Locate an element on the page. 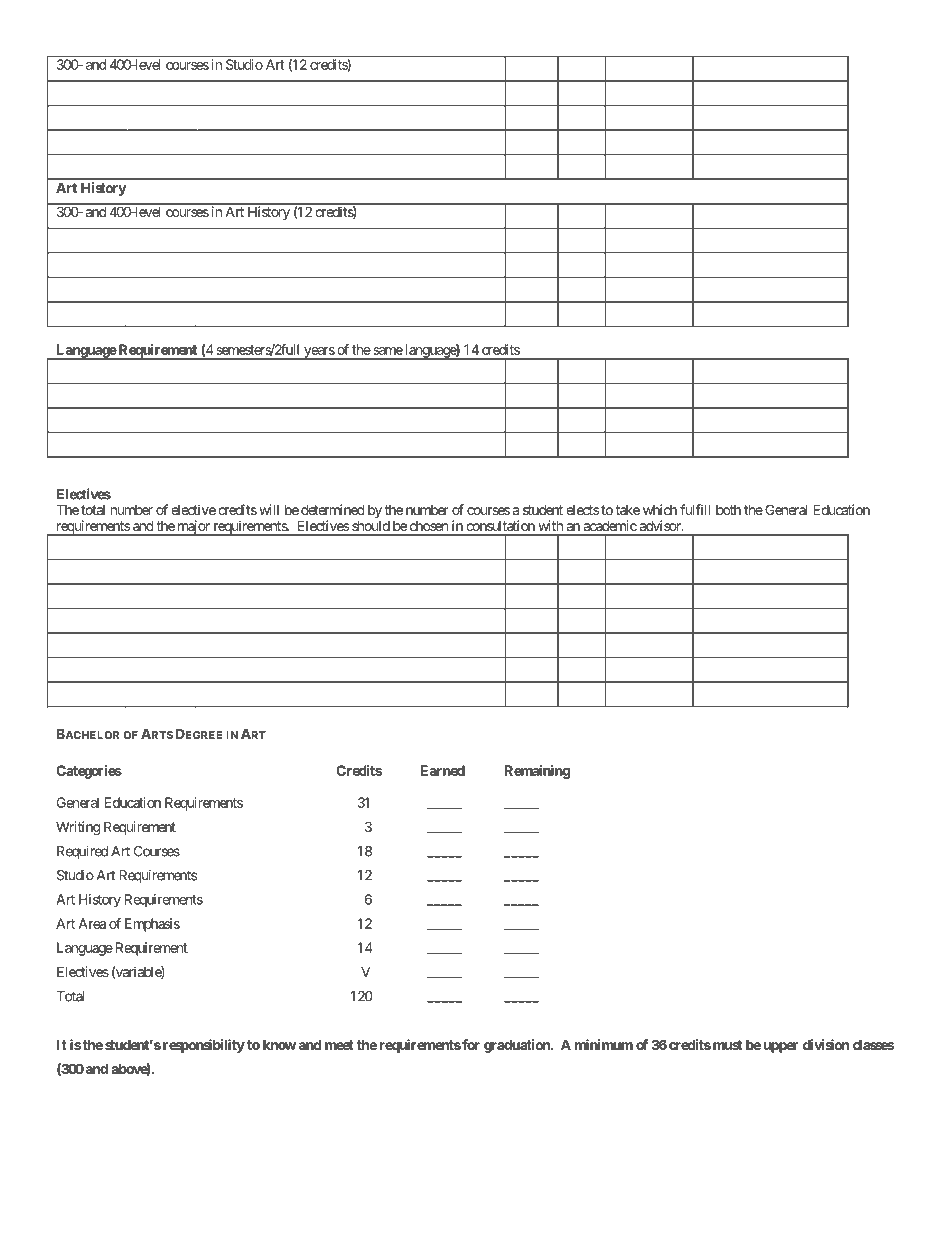 This image has width=952, height=1233. major is located at coordinates (193, 528).
